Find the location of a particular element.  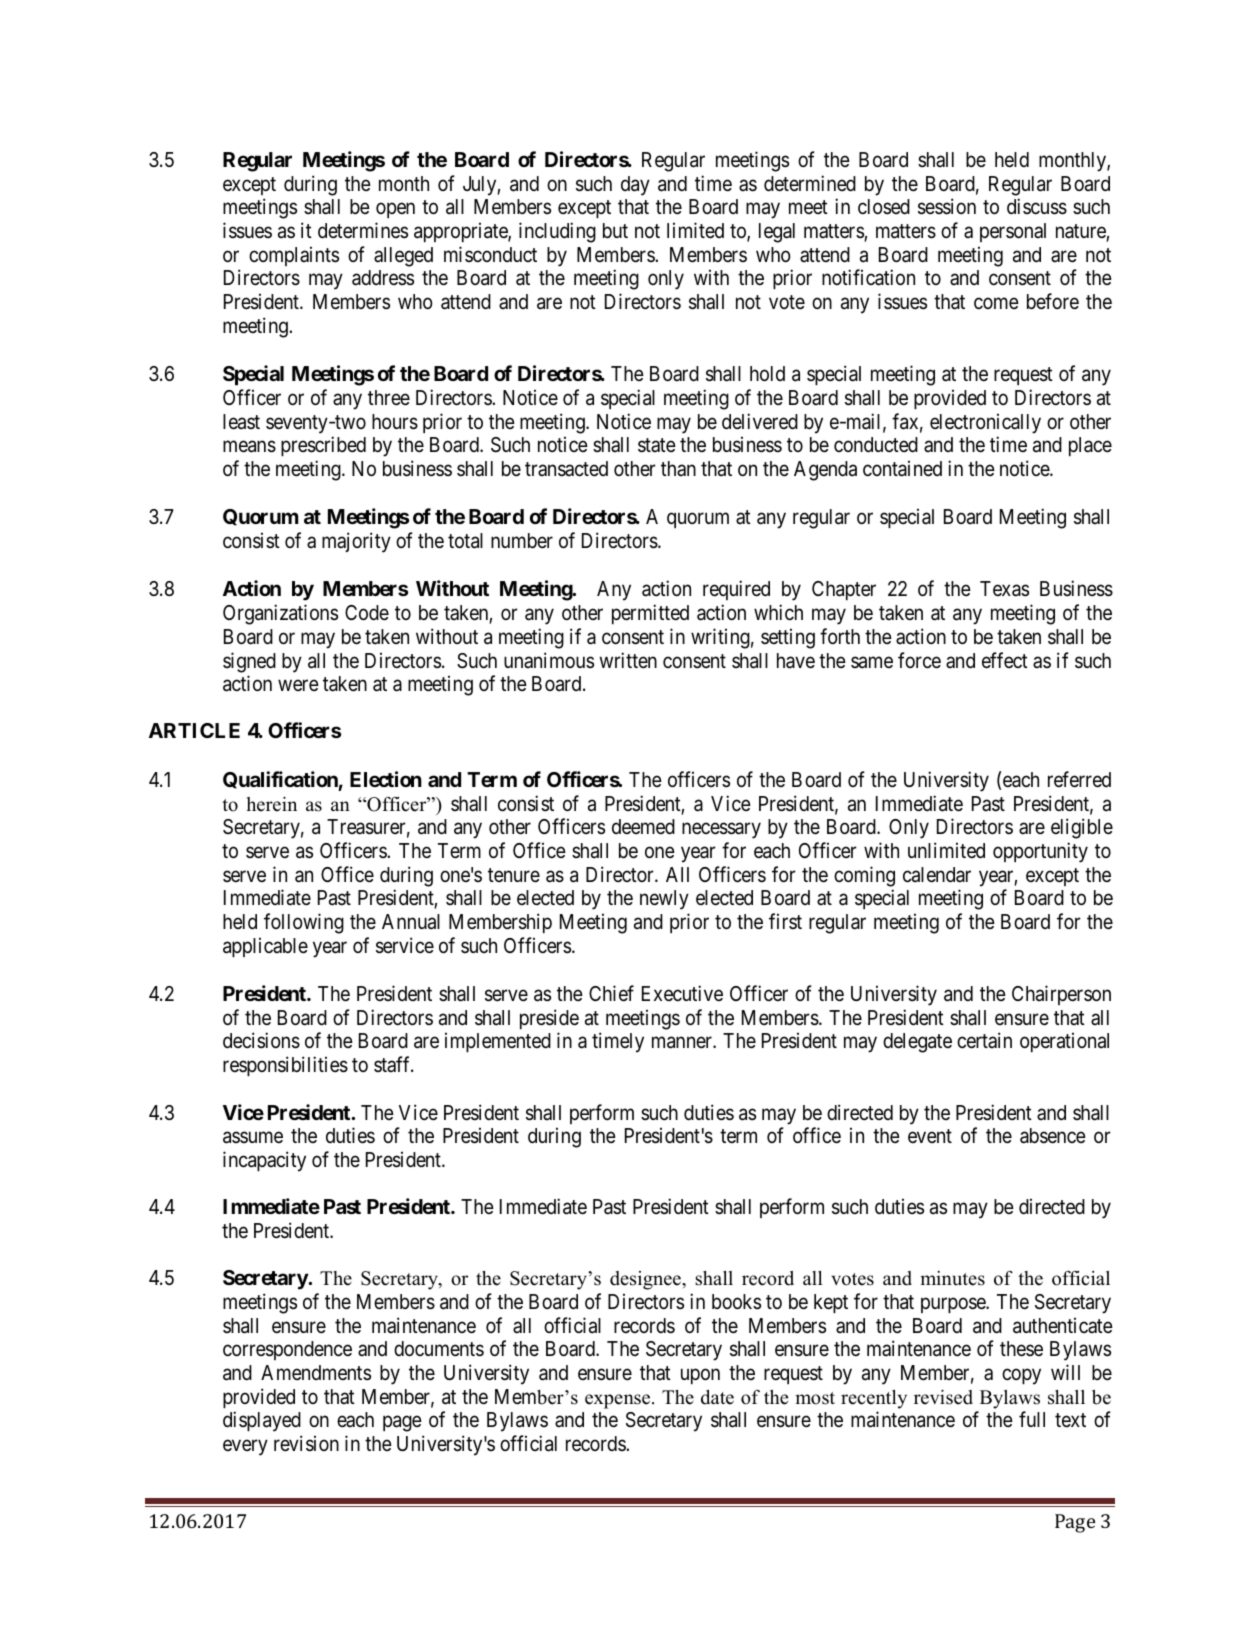

expense is located at coordinates (619, 1401).
